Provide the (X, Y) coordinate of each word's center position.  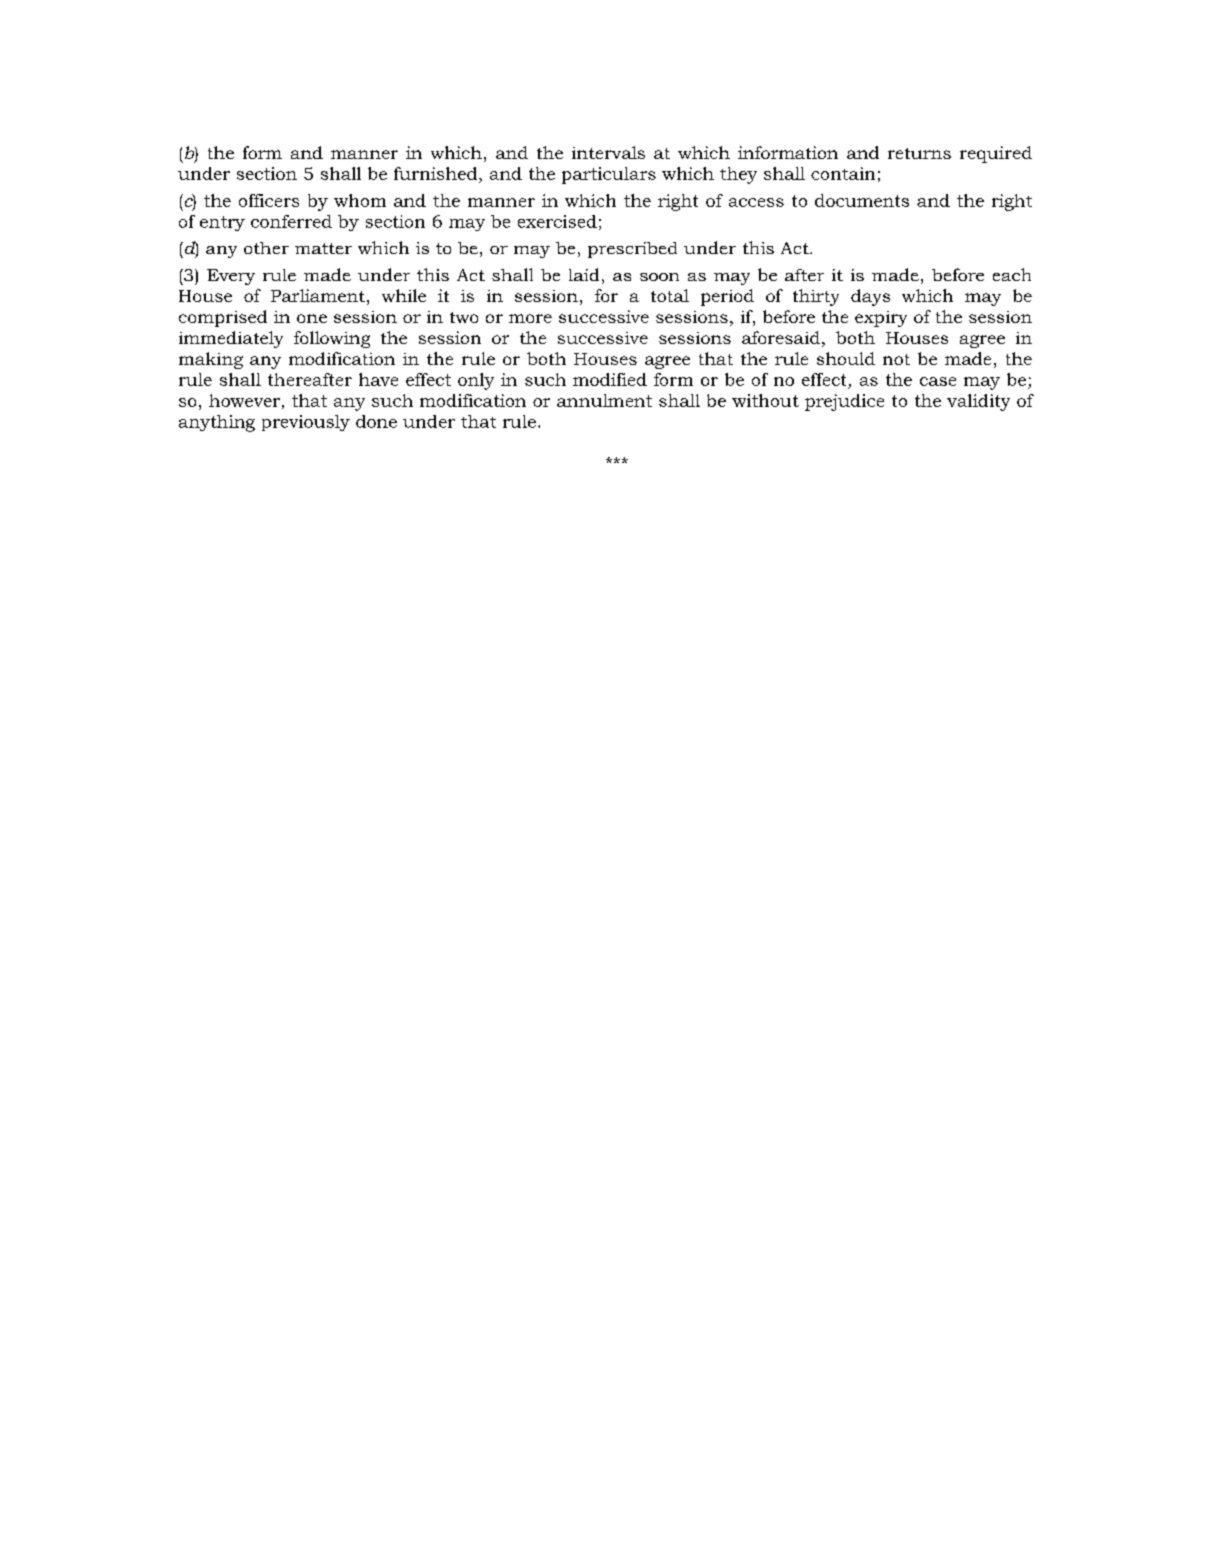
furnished (435, 173)
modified (610, 379)
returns (919, 153)
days (870, 297)
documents (862, 200)
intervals (608, 152)
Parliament (318, 295)
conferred (291, 221)
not (896, 359)
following (332, 339)
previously (306, 423)
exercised (557, 221)
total (670, 295)
